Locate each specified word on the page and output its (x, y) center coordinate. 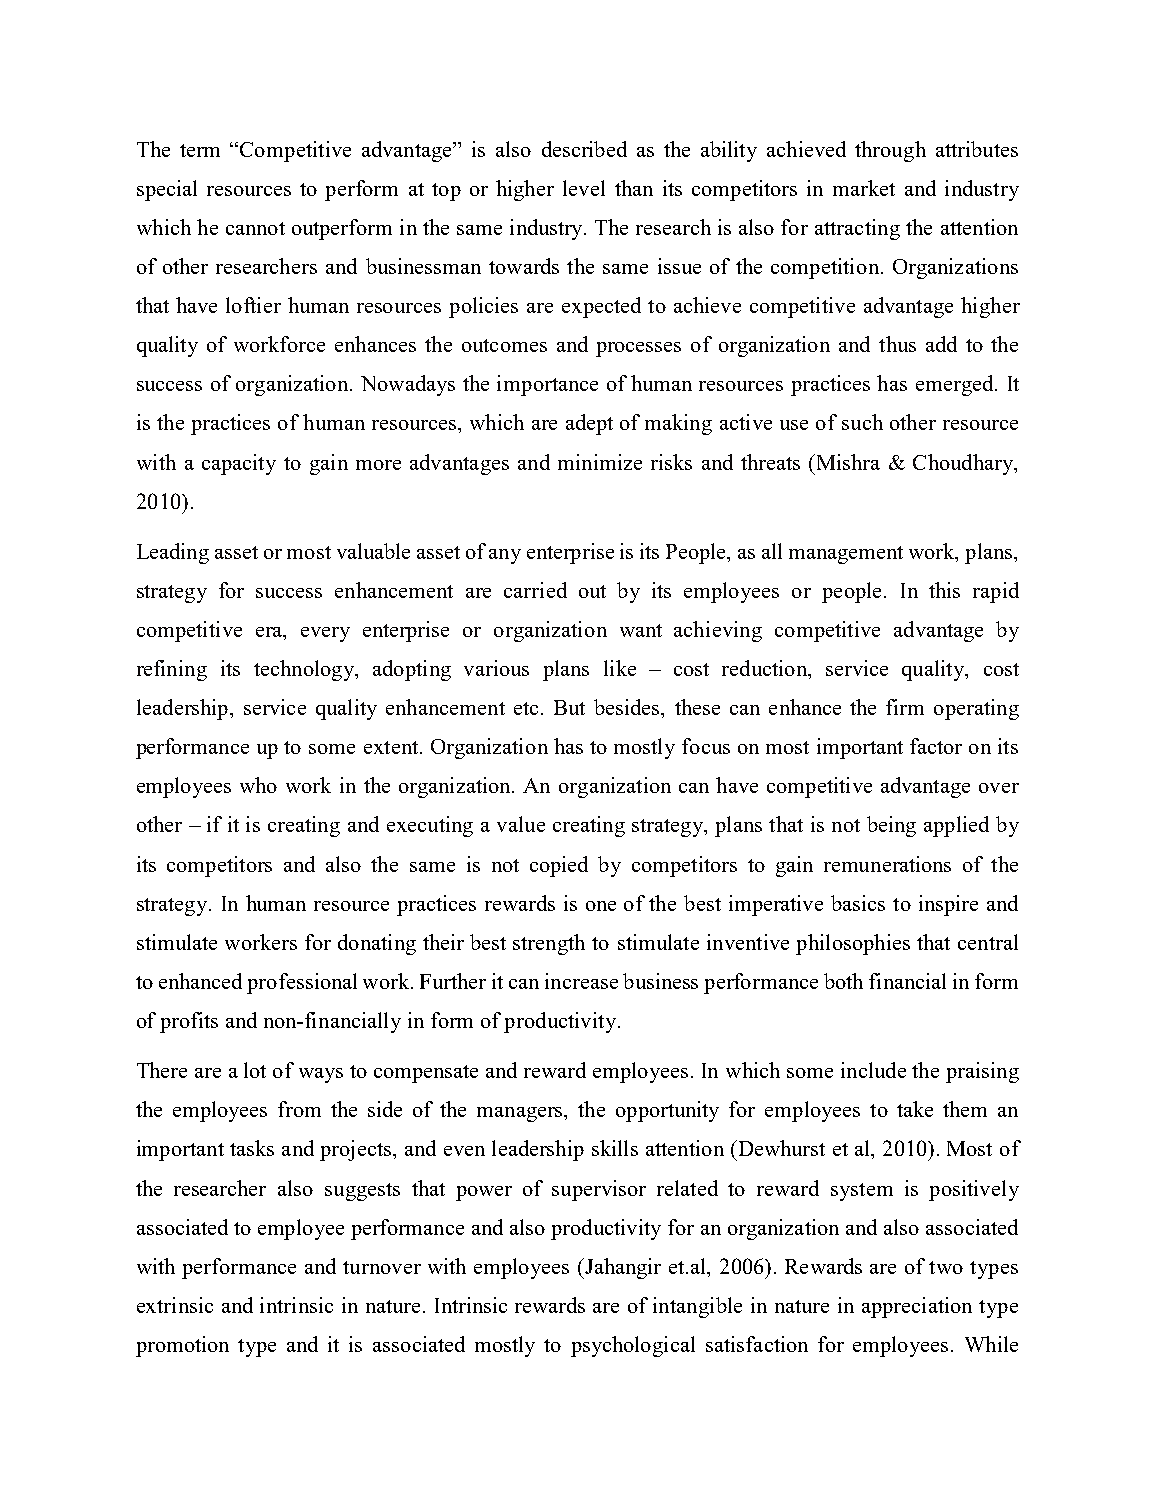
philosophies (853, 944)
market (864, 188)
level (584, 188)
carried (535, 590)
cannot (255, 228)
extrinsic (175, 1305)
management (846, 555)
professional (302, 983)
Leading (173, 553)
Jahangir (622, 1268)
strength (549, 944)
